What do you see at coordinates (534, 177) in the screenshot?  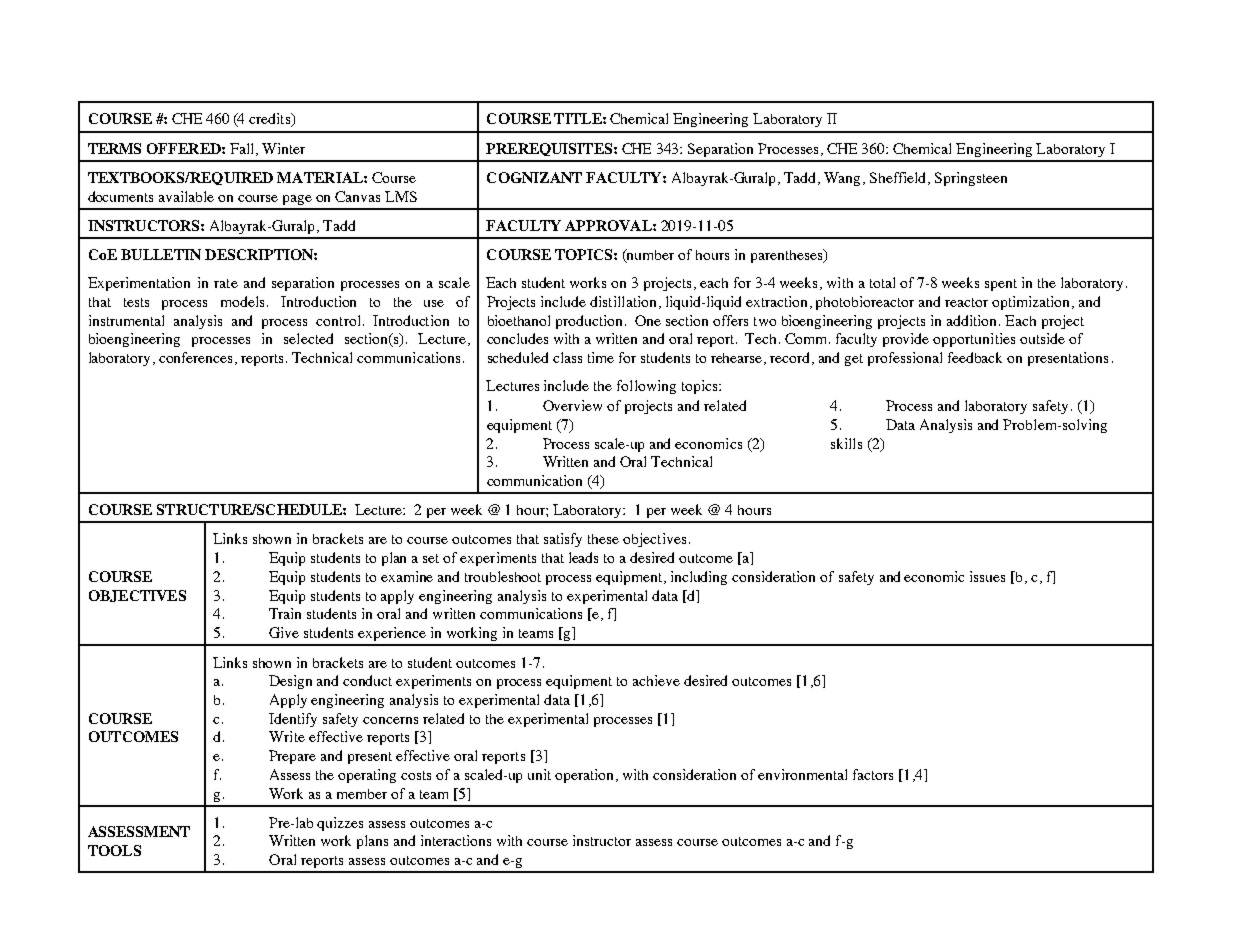 I see `COGNIZANT` at bounding box center [534, 177].
